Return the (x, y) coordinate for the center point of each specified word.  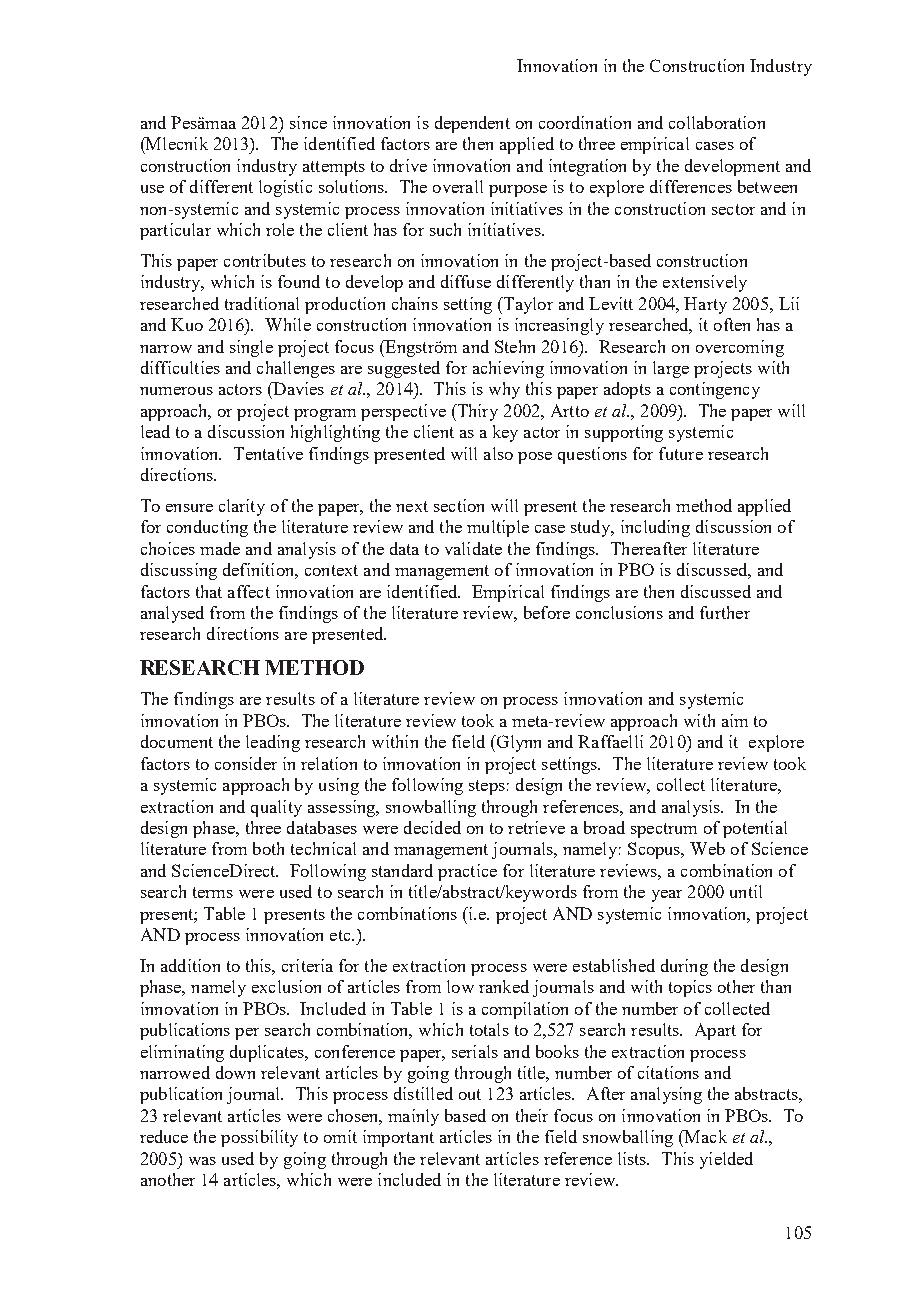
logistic (285, 188)
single (251, 348)
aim (735, 720)
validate (473, 548)
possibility (259, 1138)
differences (691, 186)
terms (213, 892)
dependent (472, 124)
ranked (504, 986)
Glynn (517, 743)
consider (246, 763)
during (684, 967)
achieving (508, 369)
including (655, 528)
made (220, 548)
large (671, 369)
